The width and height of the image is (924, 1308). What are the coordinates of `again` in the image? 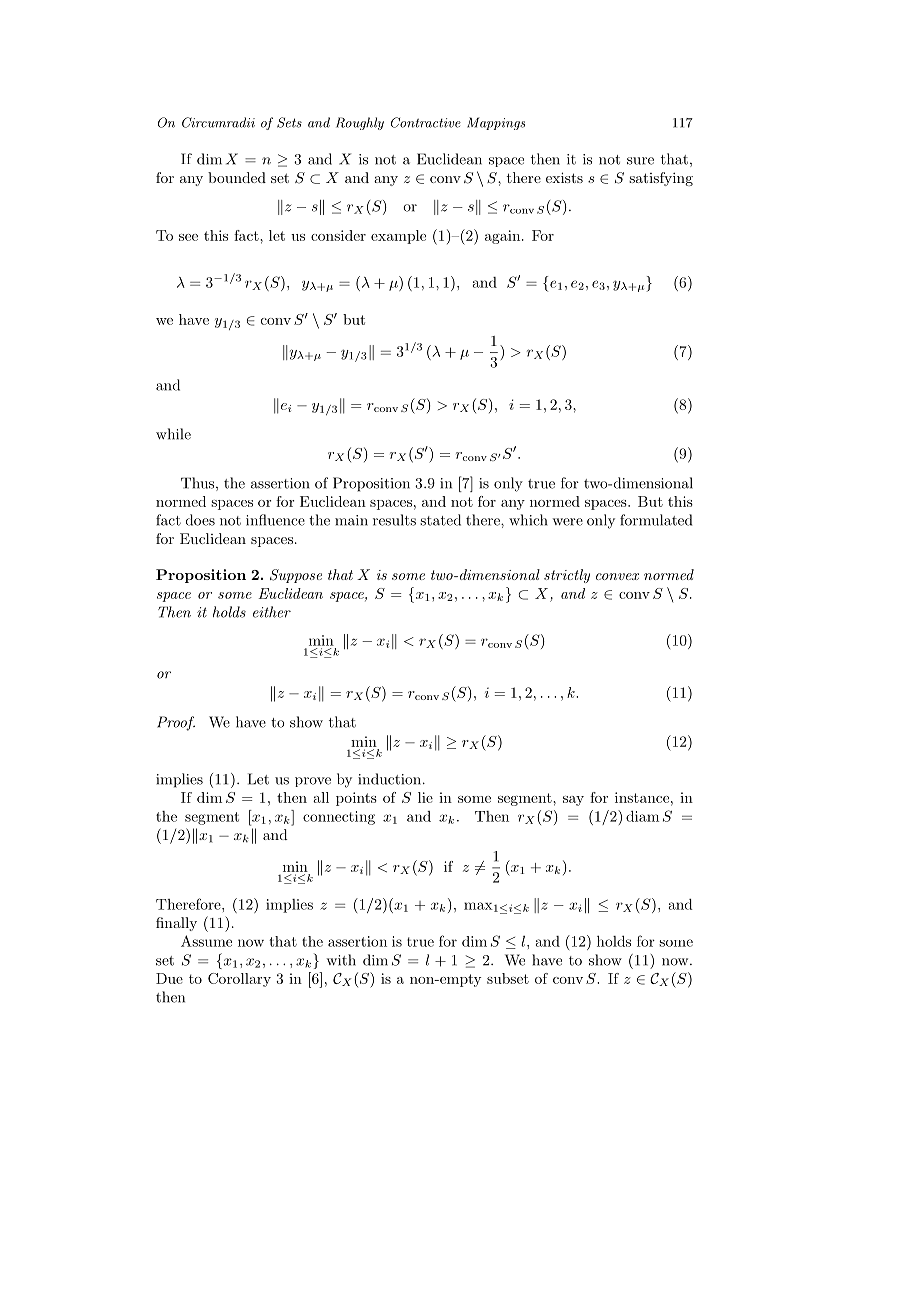 It's located at (504, 237).
